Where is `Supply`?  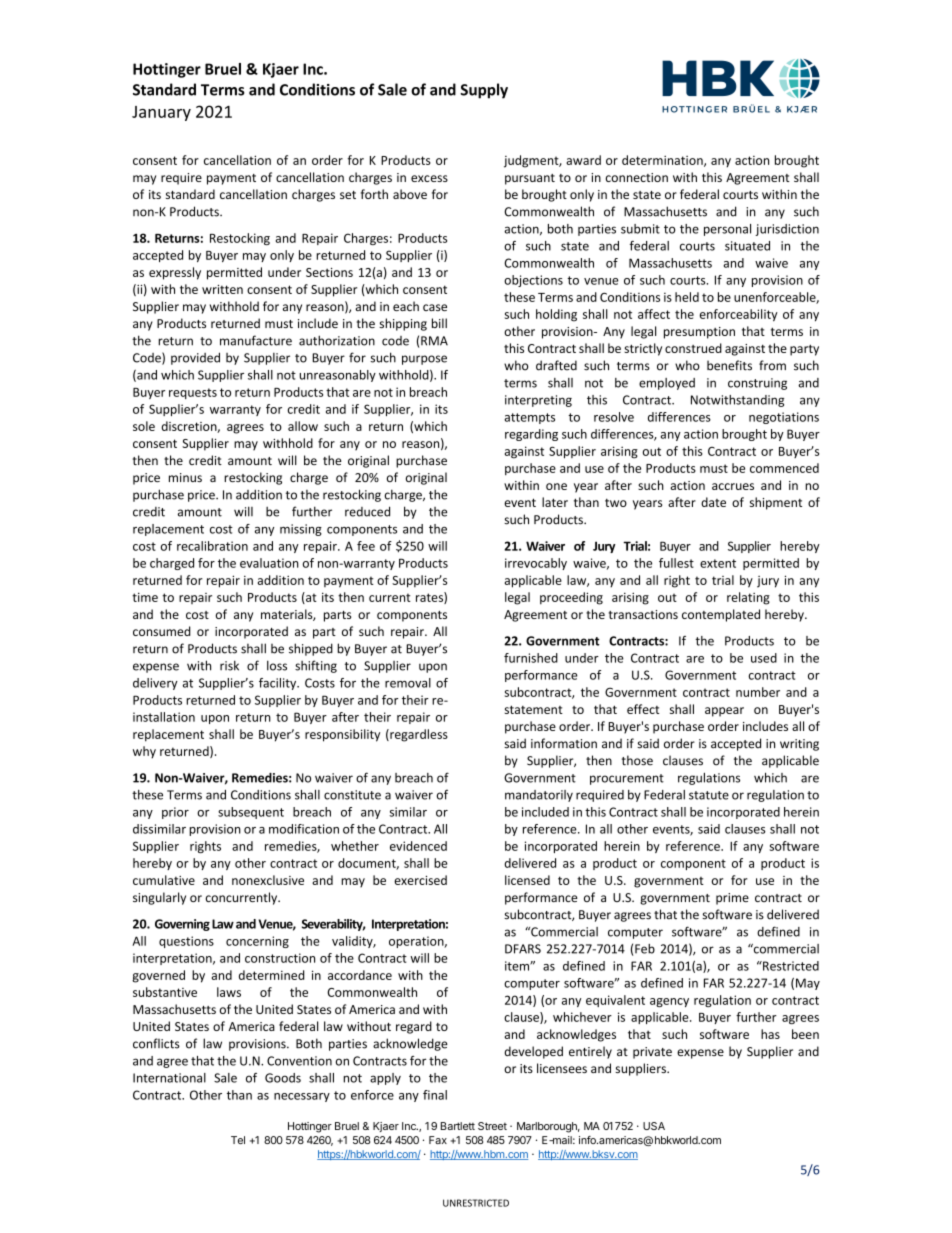 Supply is located at coordinates (484, 91).
